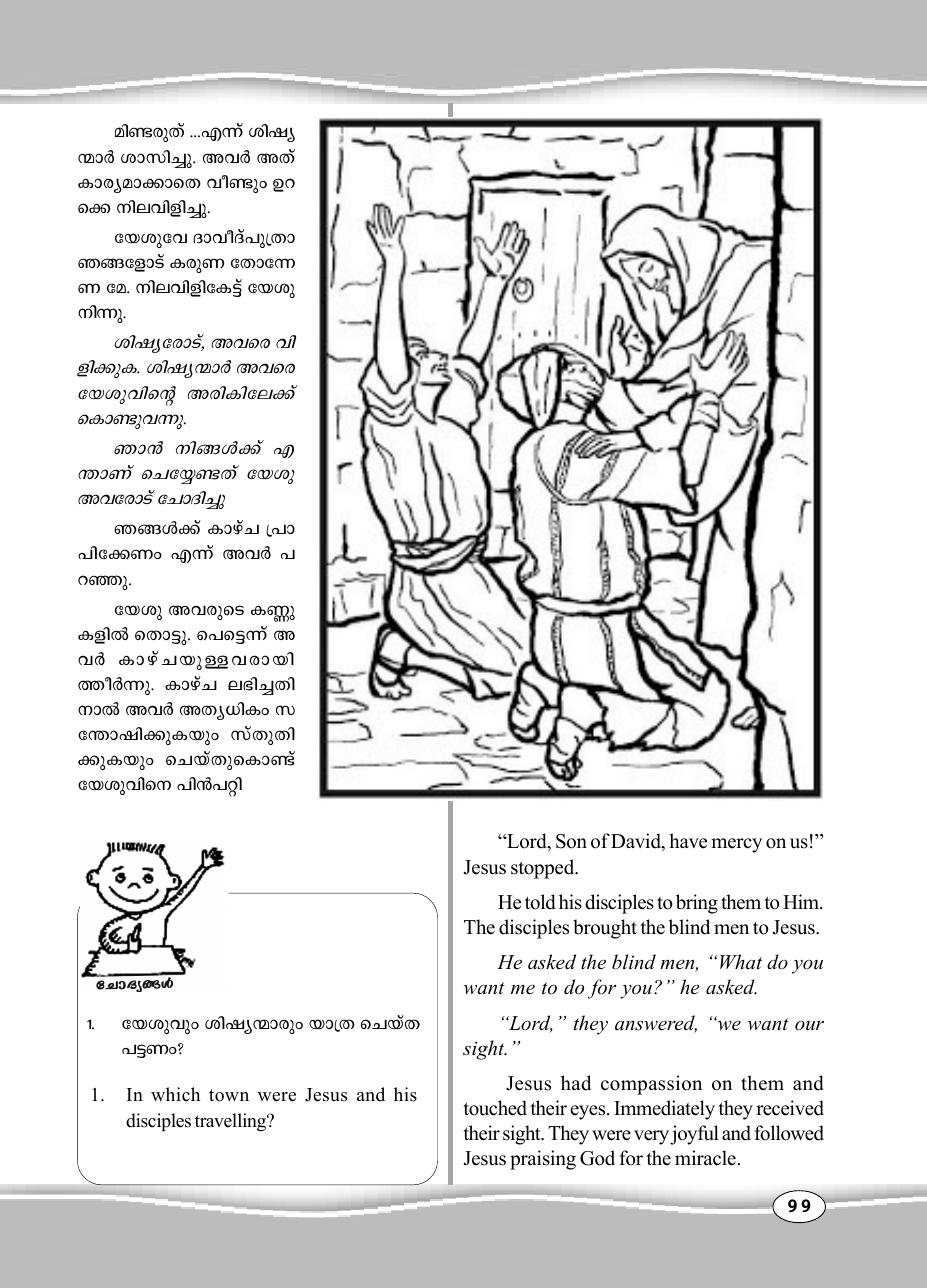  What do you see at coordinates (736, 845) in the screenshot?
I see `mercy` at bounding box center [736, 845].
